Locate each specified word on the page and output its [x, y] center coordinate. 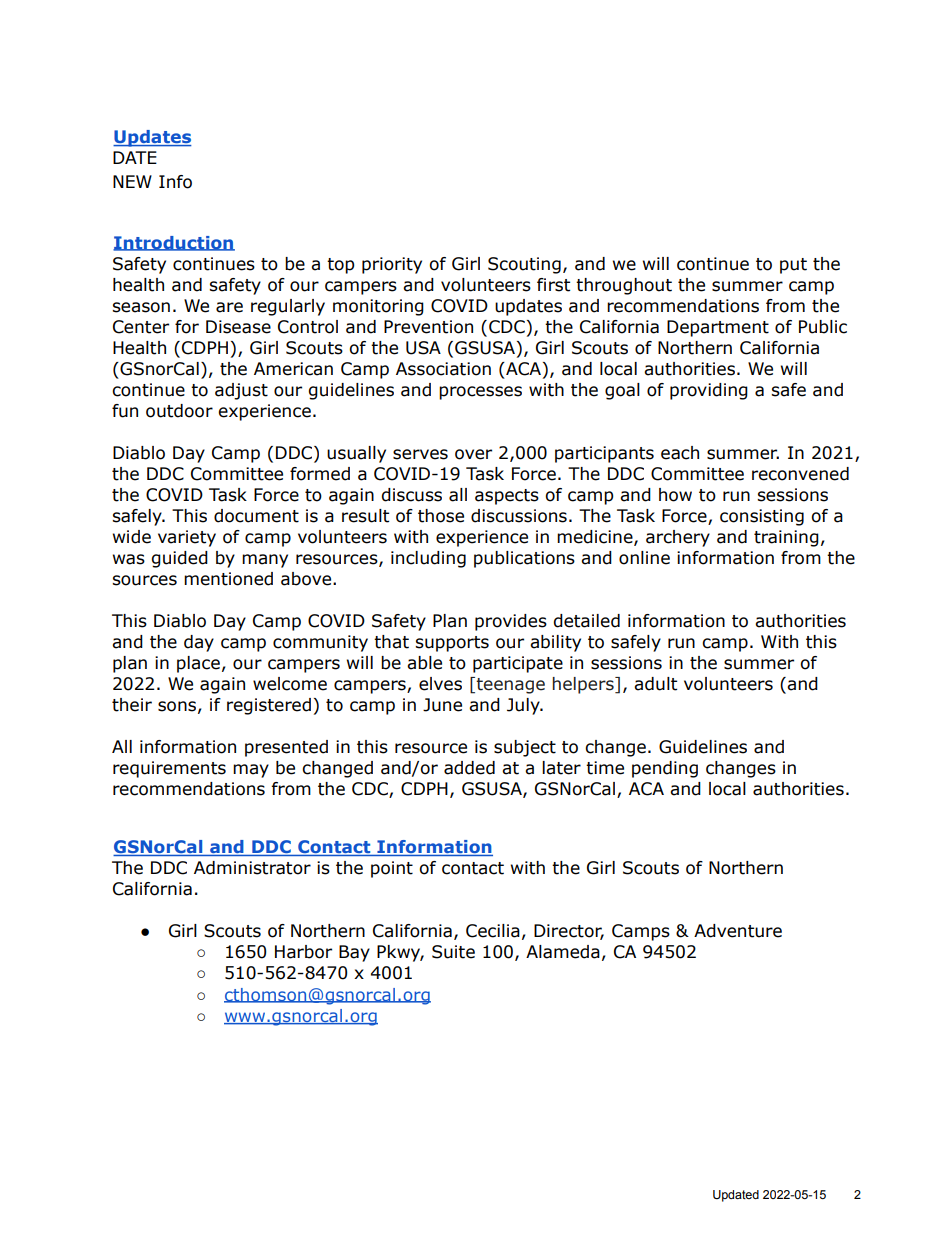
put [793, 266]
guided [180, 559]
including [428, 559]
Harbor [303, 952]
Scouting [524, 265]
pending [665, 769]
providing [709, 391]
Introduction [174, 243]
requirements [169, 769]
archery [678, 538]
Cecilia [493, 931]
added [469, 768]
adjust [241, 391]
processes [480, 393]
